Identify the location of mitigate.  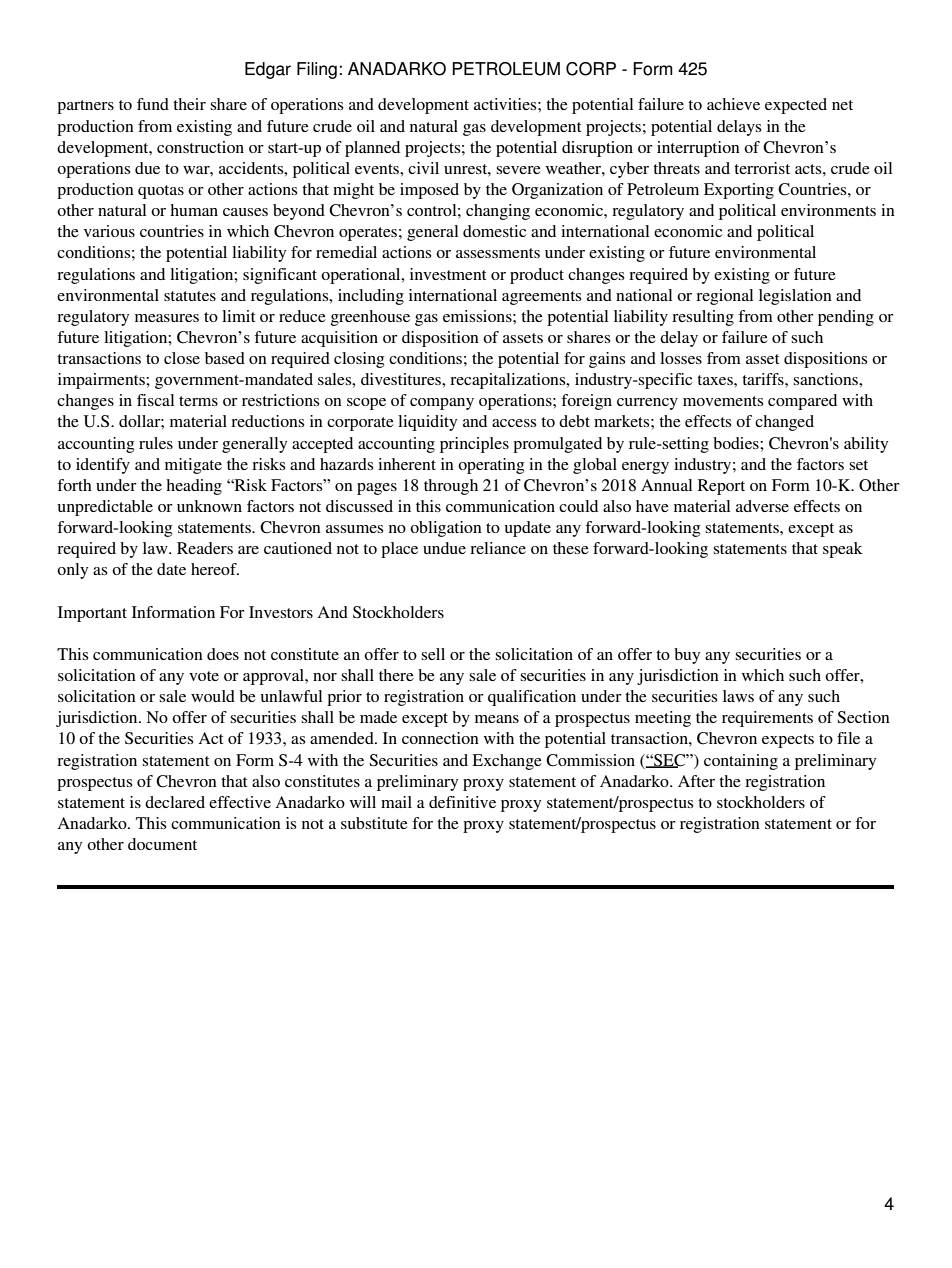
(193, 466).
